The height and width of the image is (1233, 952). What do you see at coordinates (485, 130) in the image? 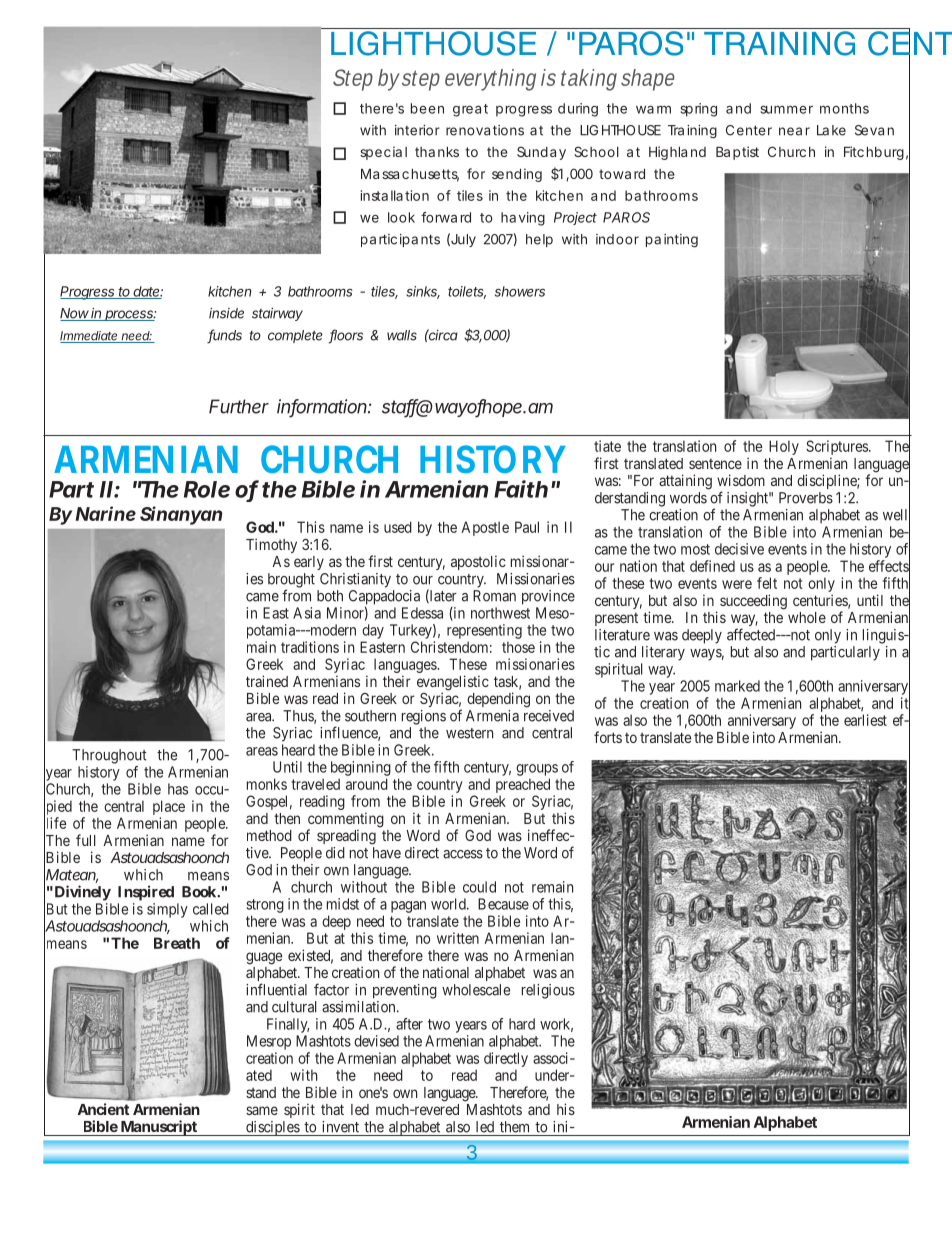
I see `renovations` at bounding box center [485, 130].
